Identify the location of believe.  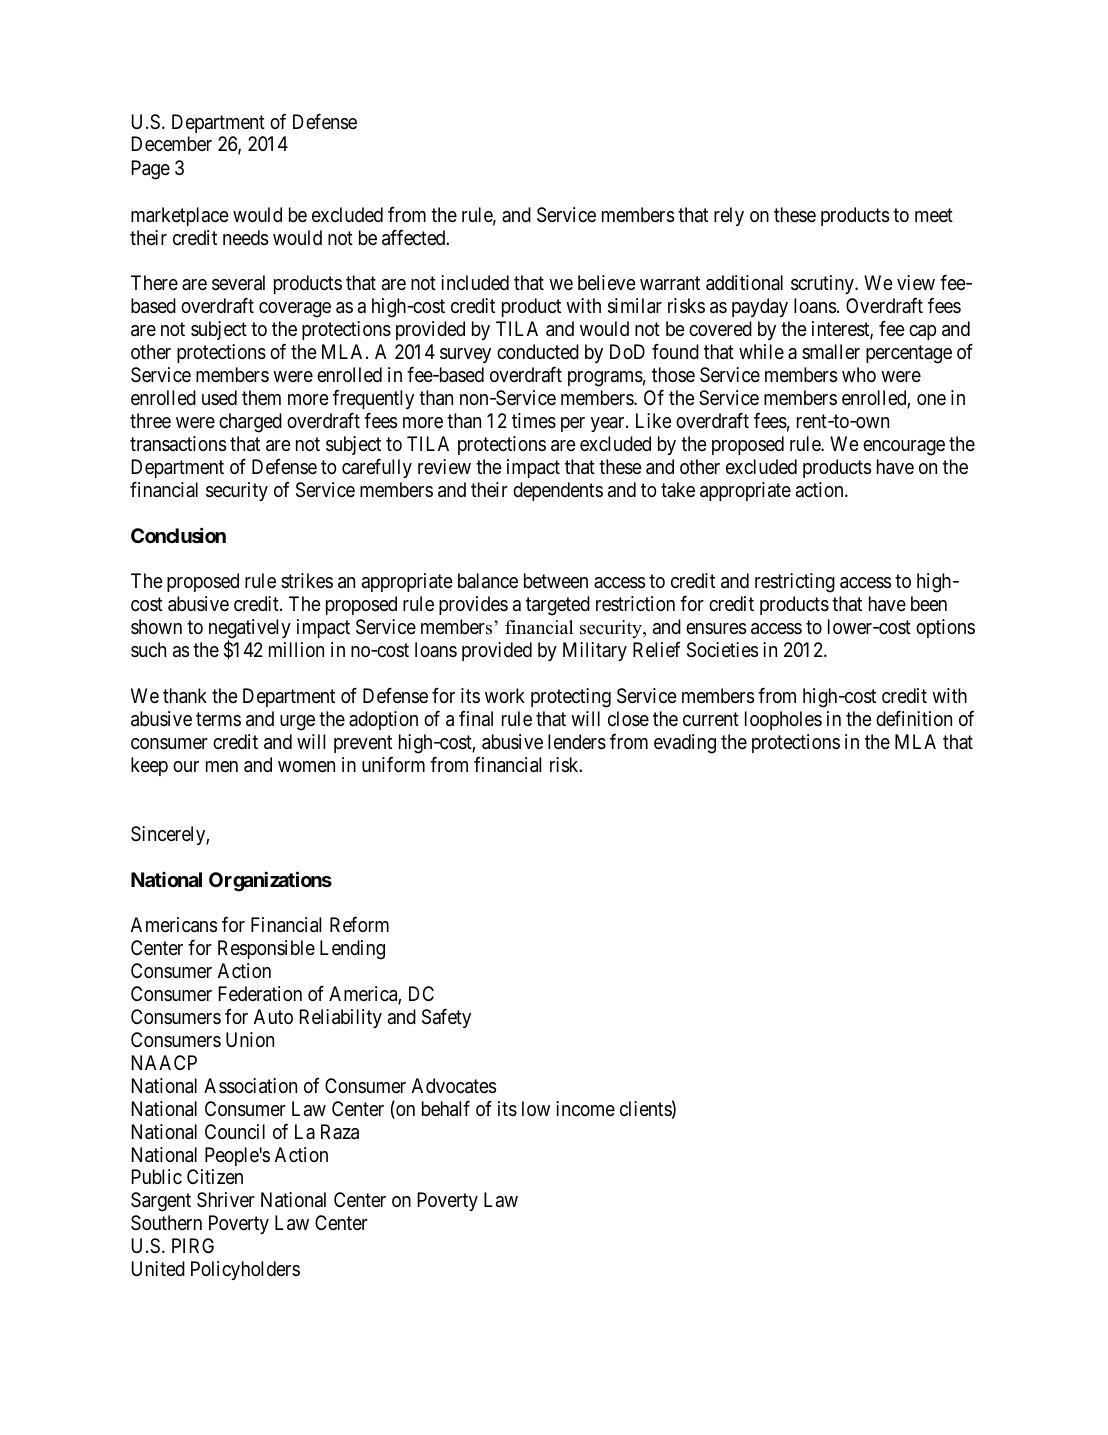
(607, 283).
